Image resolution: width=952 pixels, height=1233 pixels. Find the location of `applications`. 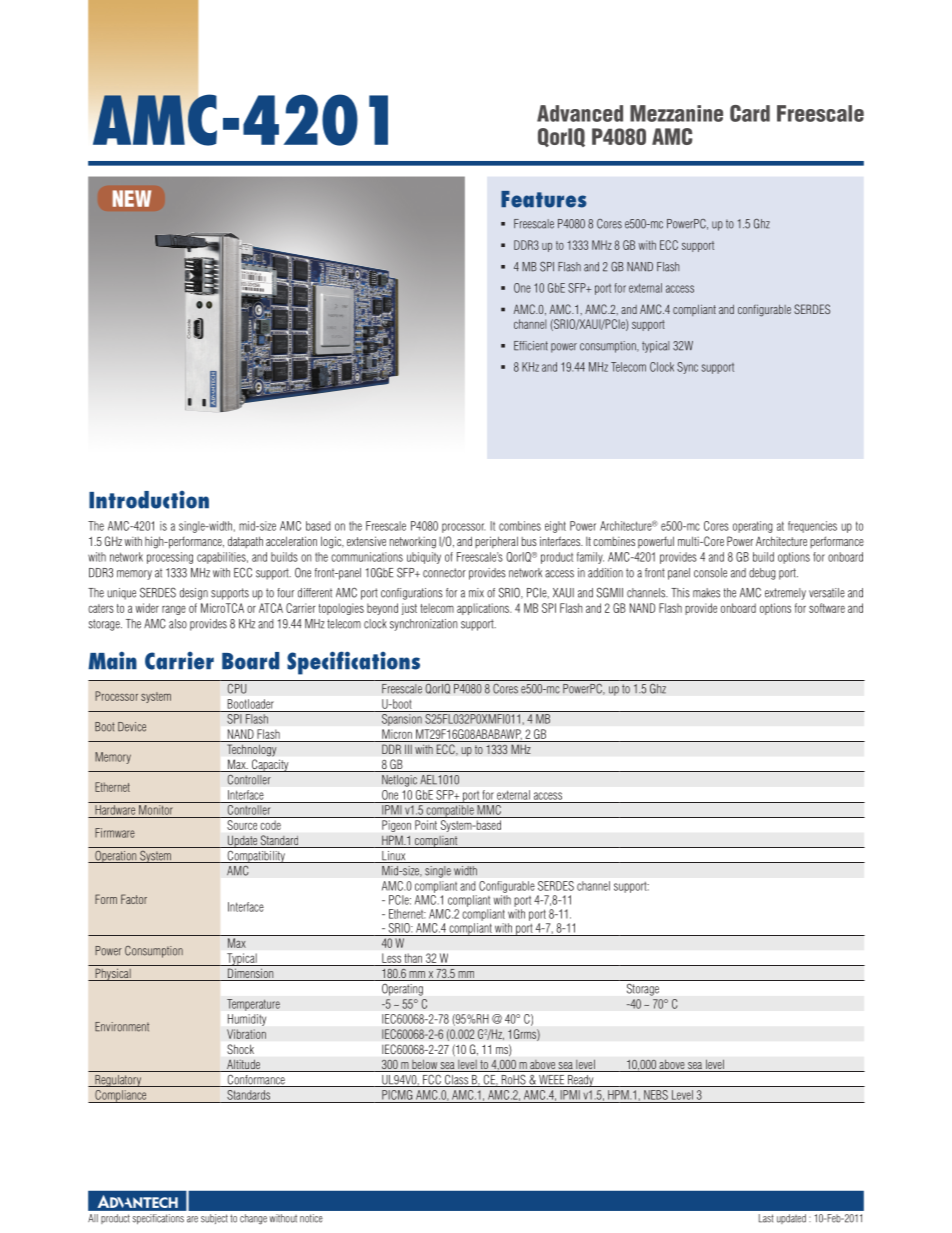

applications is located at coordinates (484, 609).
